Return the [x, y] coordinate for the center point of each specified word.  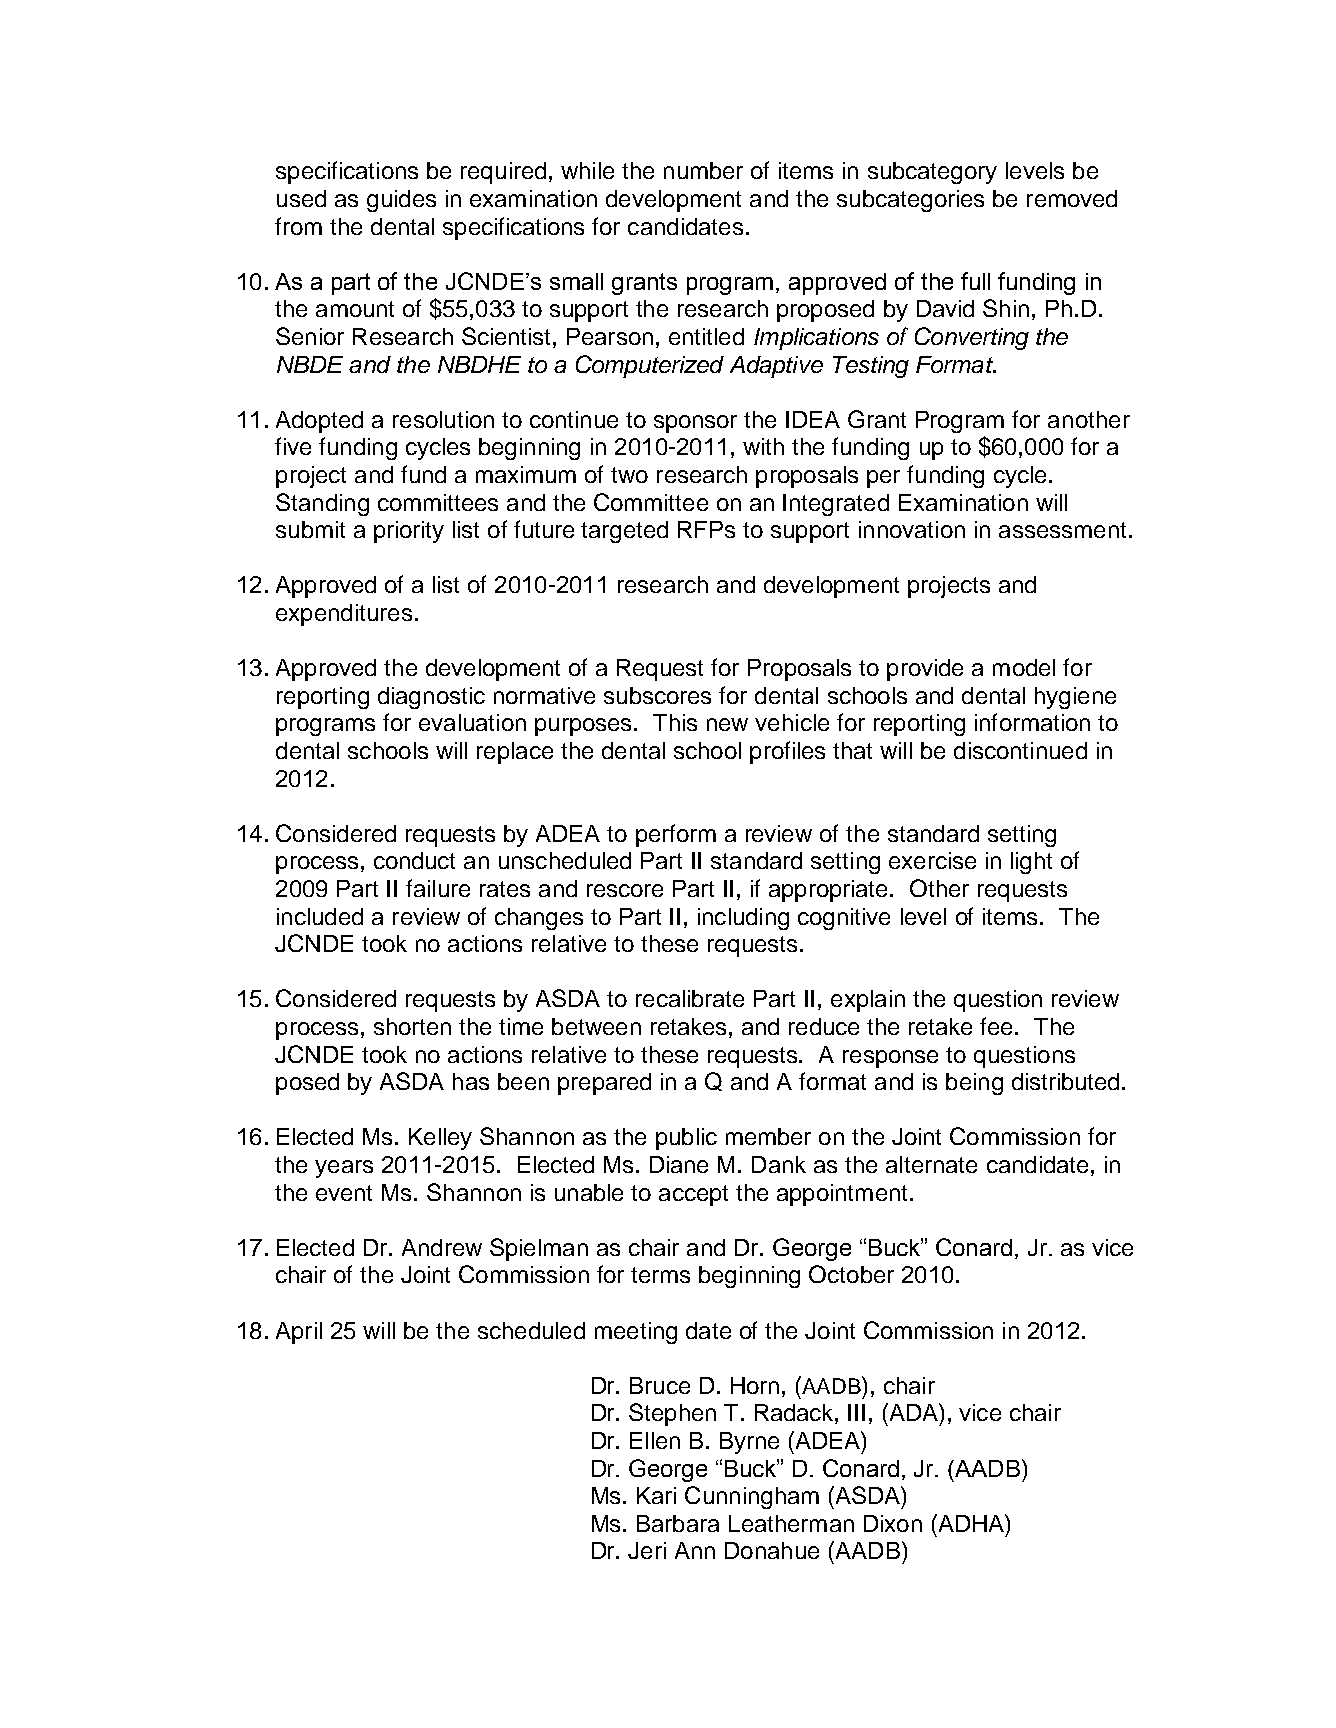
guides [401, 201]
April [299, 1333]
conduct [414, 860]
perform [676, 835]
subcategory [932, 173]
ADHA [971, 1523]
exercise [932, 860]
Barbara [678, 1523]
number [703, 170]
